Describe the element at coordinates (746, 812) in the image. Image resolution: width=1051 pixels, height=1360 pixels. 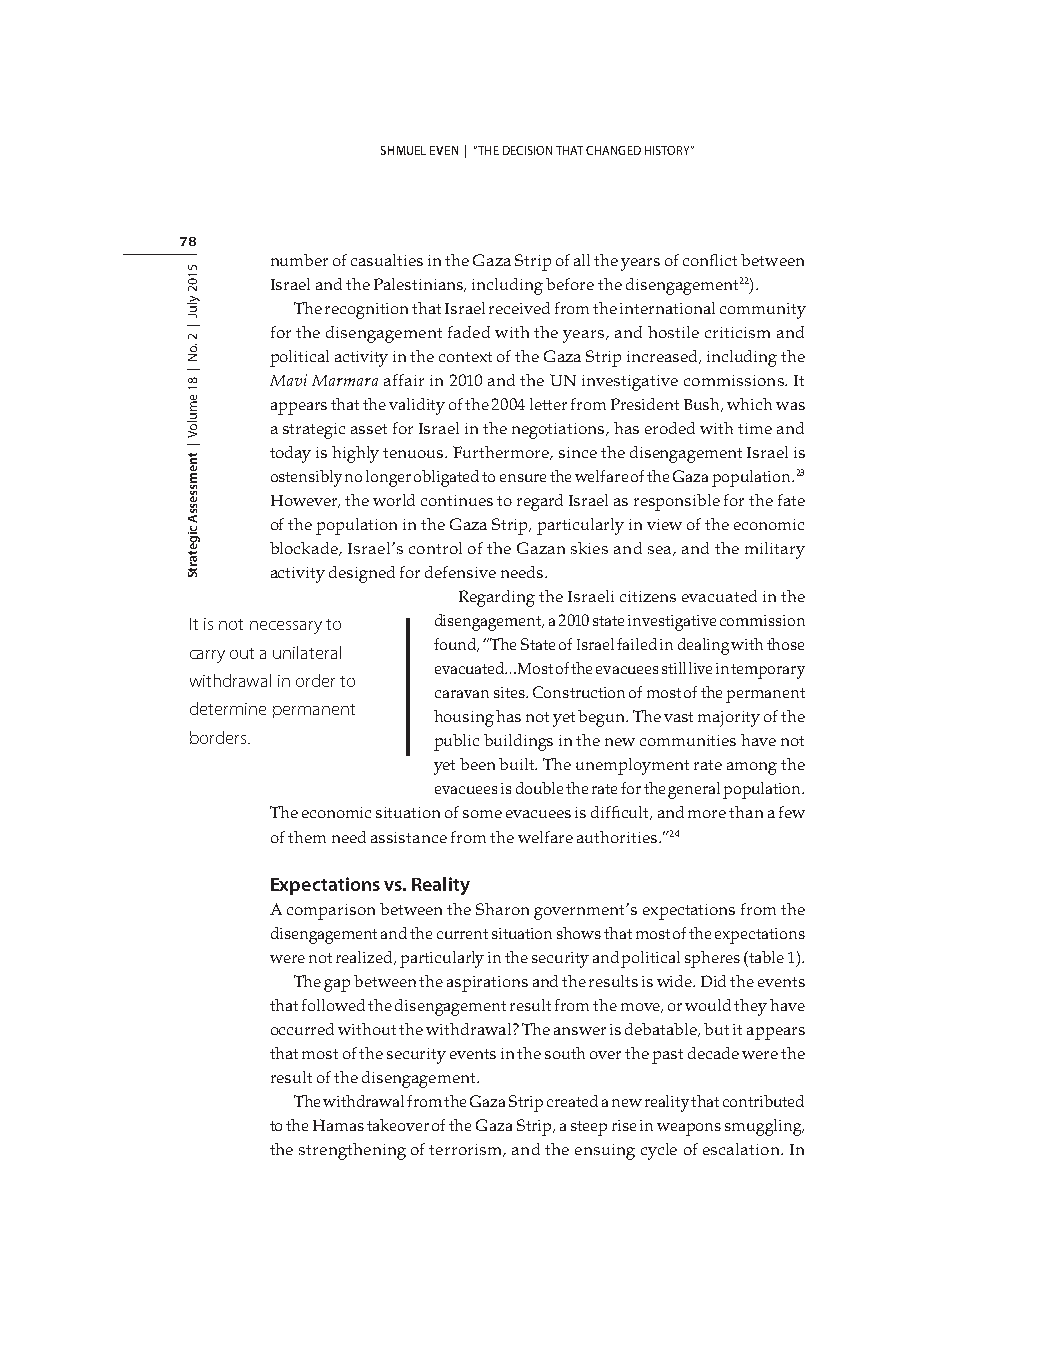
I see `than` at that location.
